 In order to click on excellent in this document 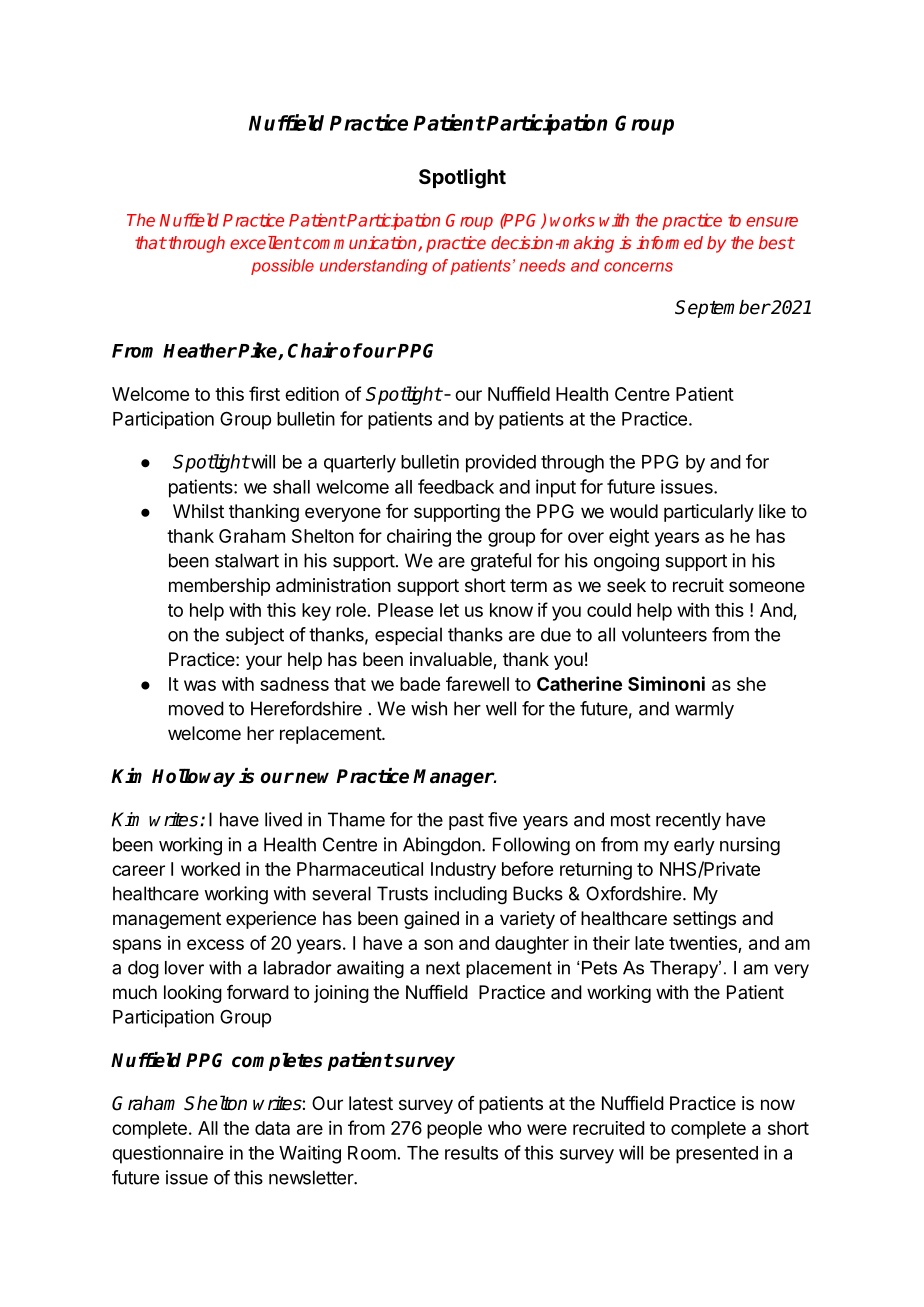, I will do `click(265, 242)`.
